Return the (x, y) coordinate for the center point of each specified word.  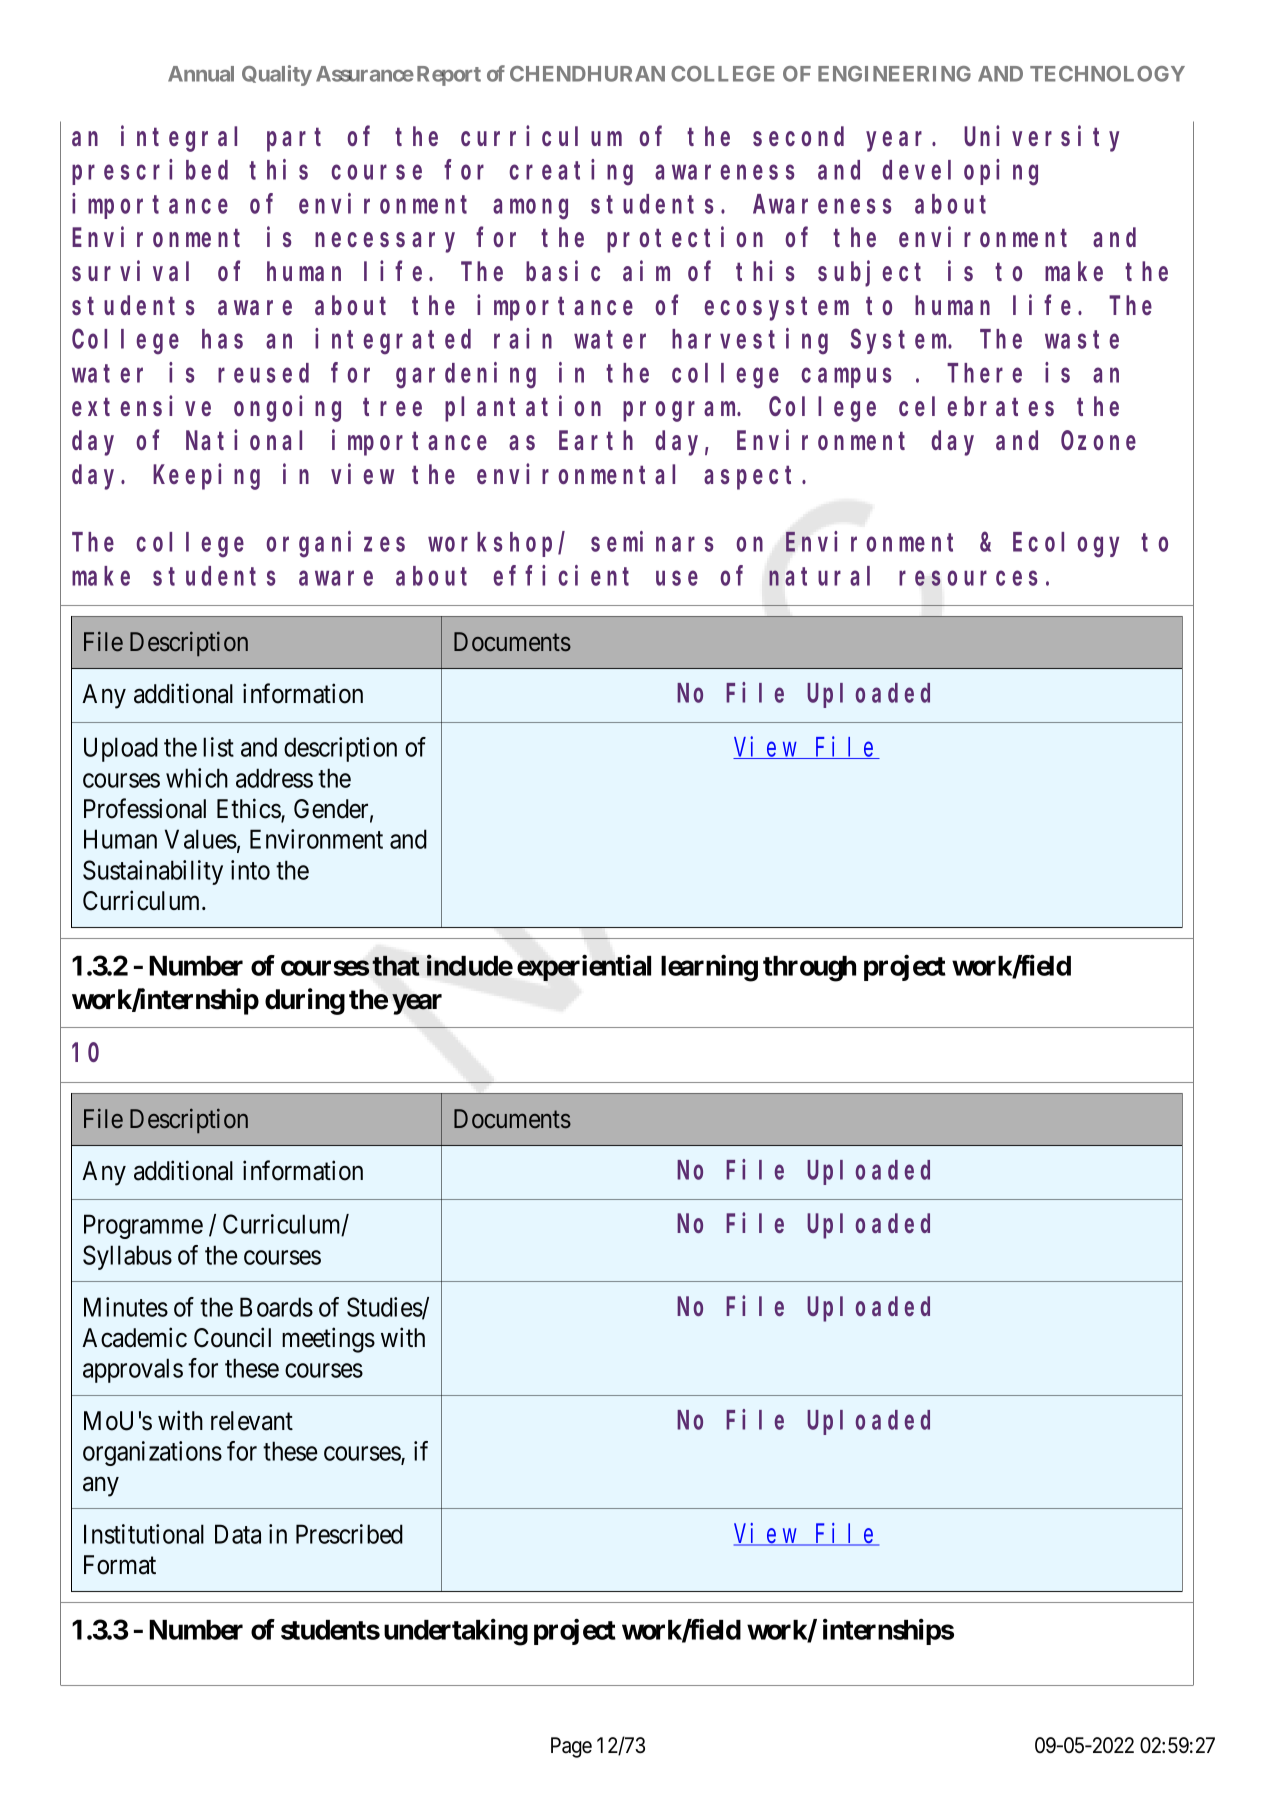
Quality (277, 75)
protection (685, 240)
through (809, 969)
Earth (596, 440)
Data (238, 1534)
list (218, 747)
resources (968, 578)
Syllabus (127, 1257)
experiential (584, 967)
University (1041, 139)
